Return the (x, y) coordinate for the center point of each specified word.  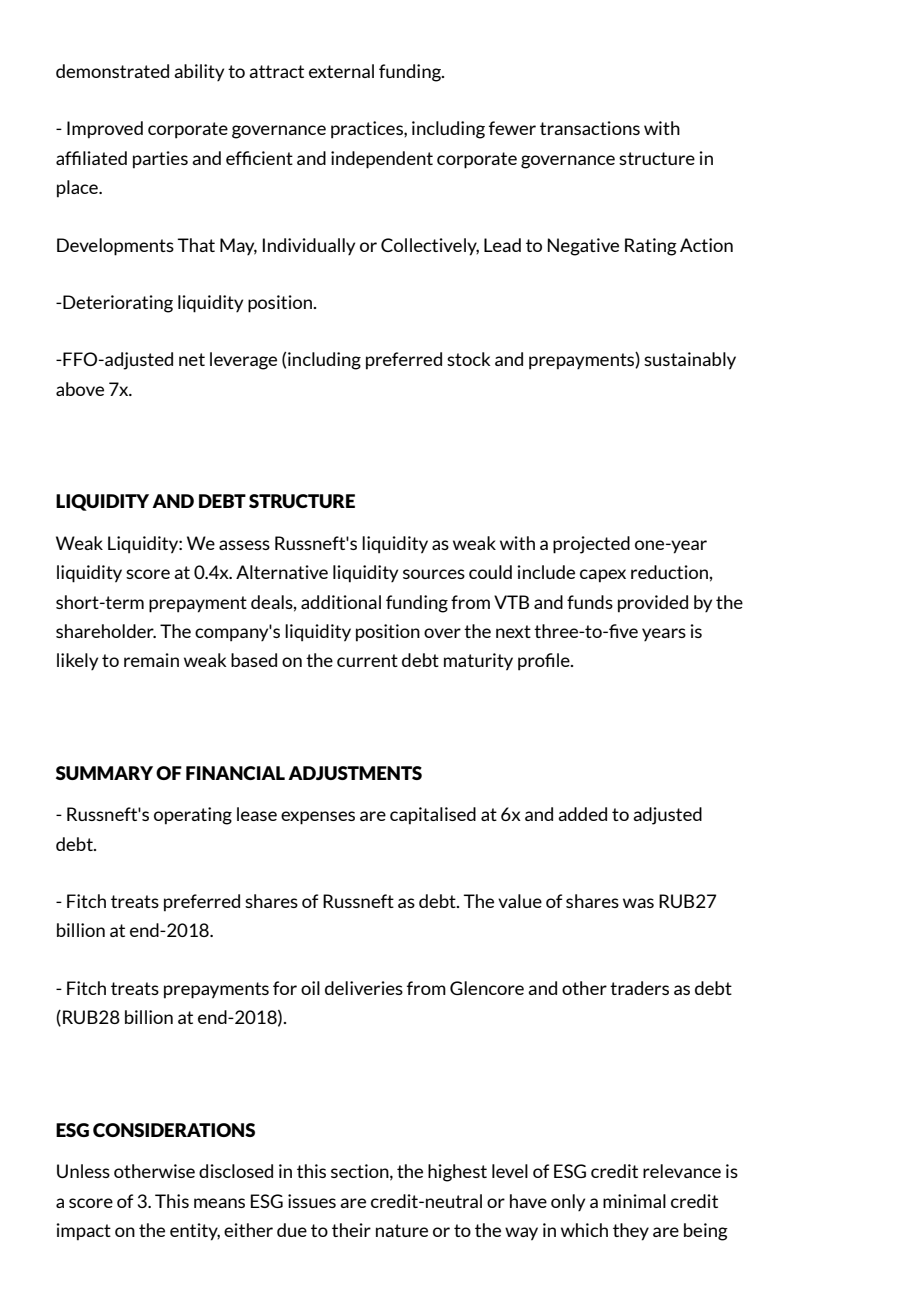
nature (402, 1230)
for (285, 988)
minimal (634, 1201)
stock (469, 359)
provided (653, 604)
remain (151, 660)
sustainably (690, 361)
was (638, 903)
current (367, 660)
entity (195, 1232)
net (192, 359)
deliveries (364, 988)
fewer (512, 128)
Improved (105, 130)
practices (368, 130)
